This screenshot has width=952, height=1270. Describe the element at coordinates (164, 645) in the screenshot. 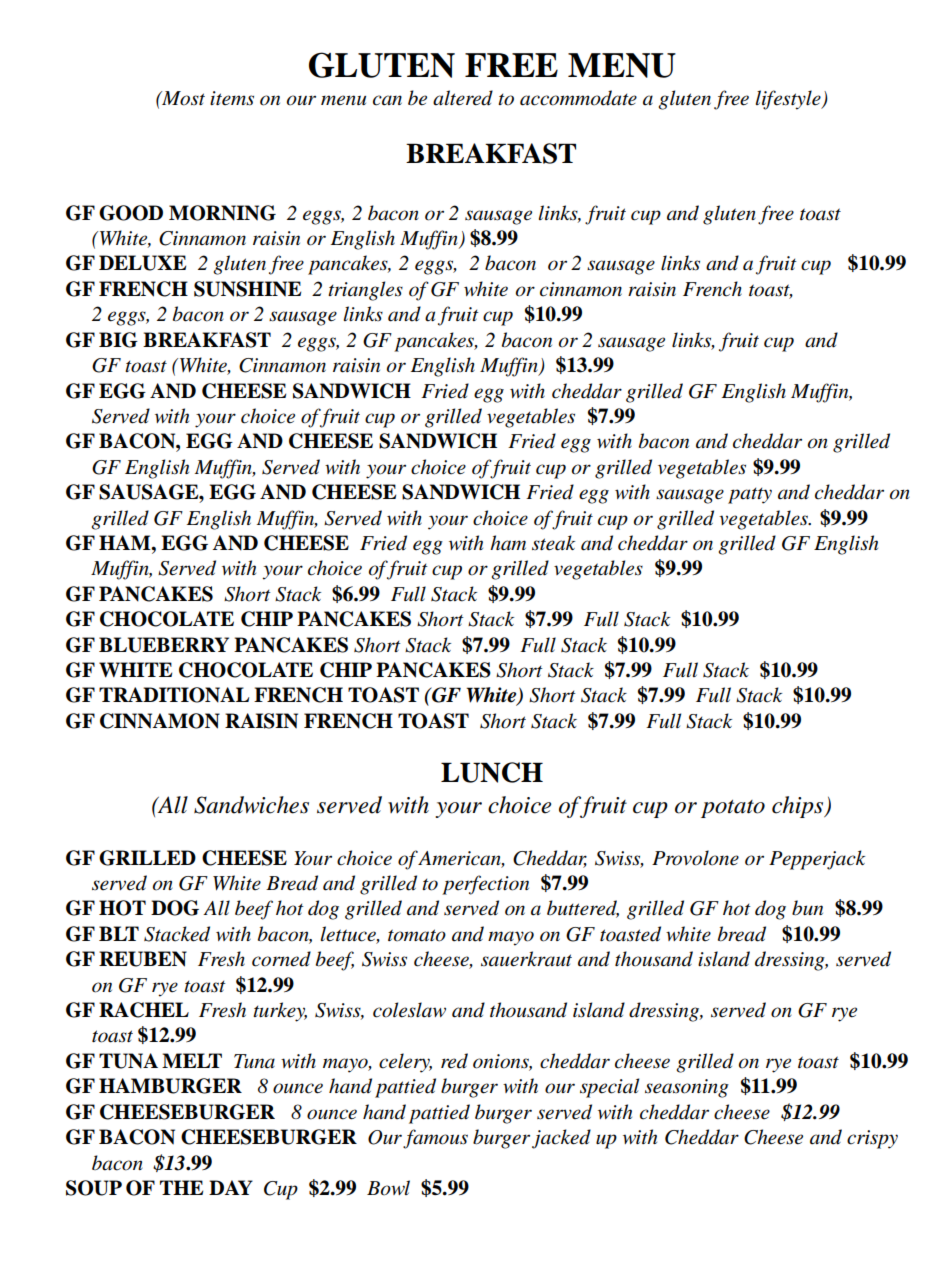

I see `BLUEBERRY` at that location.
